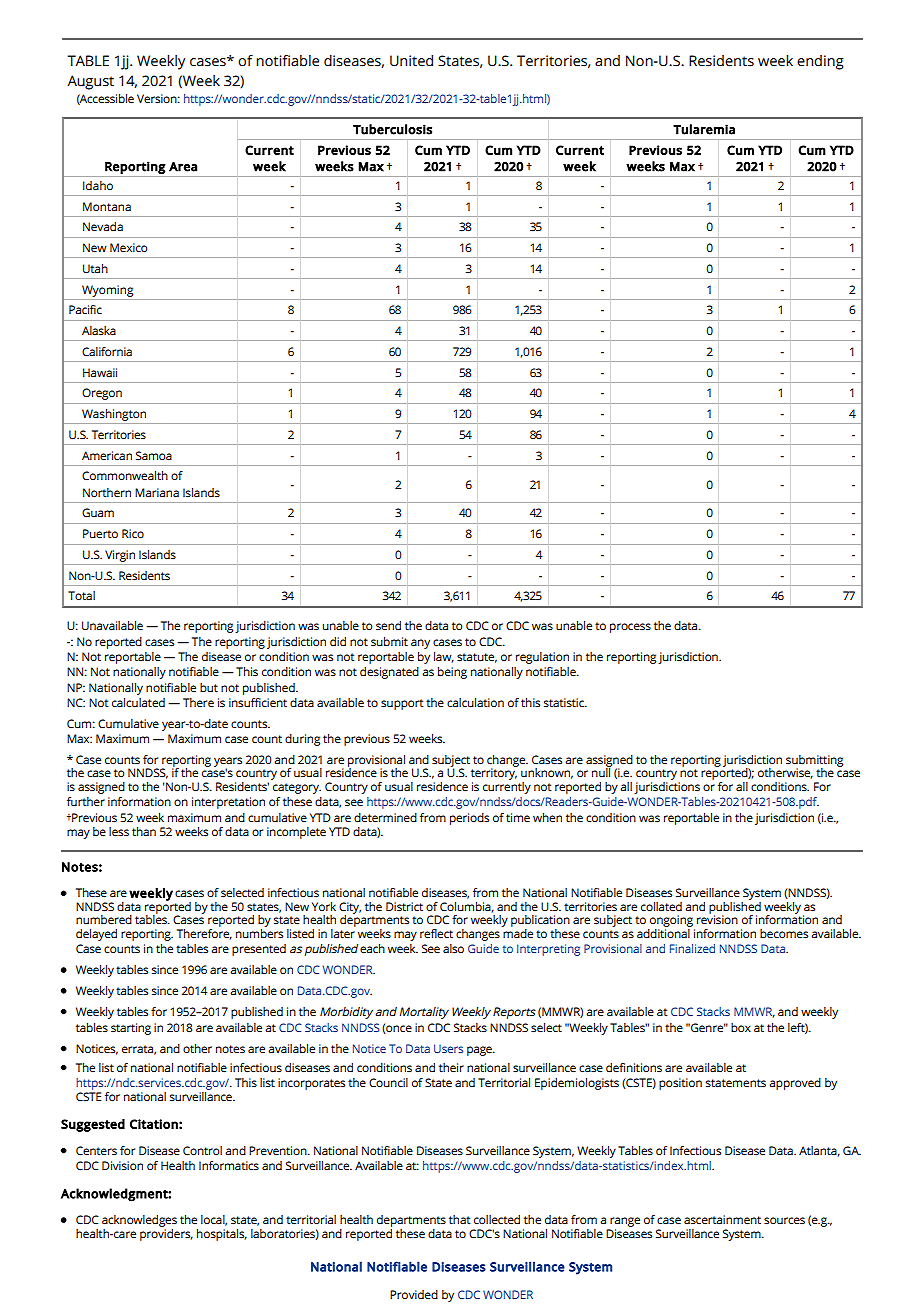 The height and width of the screenshot is (1308, 924). What do you see at coordinates (166, 1233) in the screenshot?
I see `providers` at bounding box center [166, 1233].
